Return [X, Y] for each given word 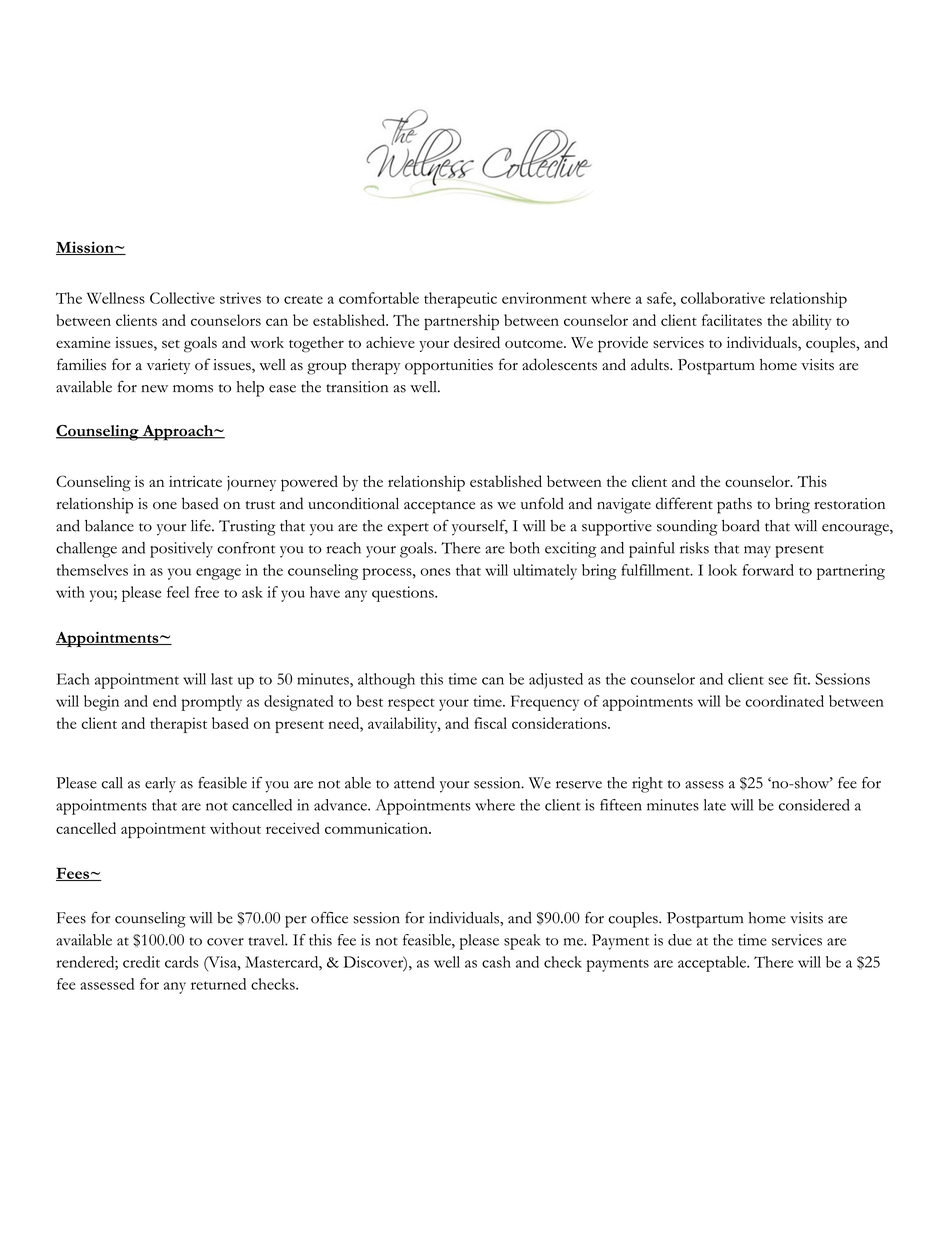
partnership [461, 322]
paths [734, 506]
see [778, 681]
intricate [195, 481]
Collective [182, 298]
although [386, 681]
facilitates [732, 320]
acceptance [439, 507]
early [160, 785]
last [222, 679]
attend [414, 783]
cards [182, 962]
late [715, 805]
